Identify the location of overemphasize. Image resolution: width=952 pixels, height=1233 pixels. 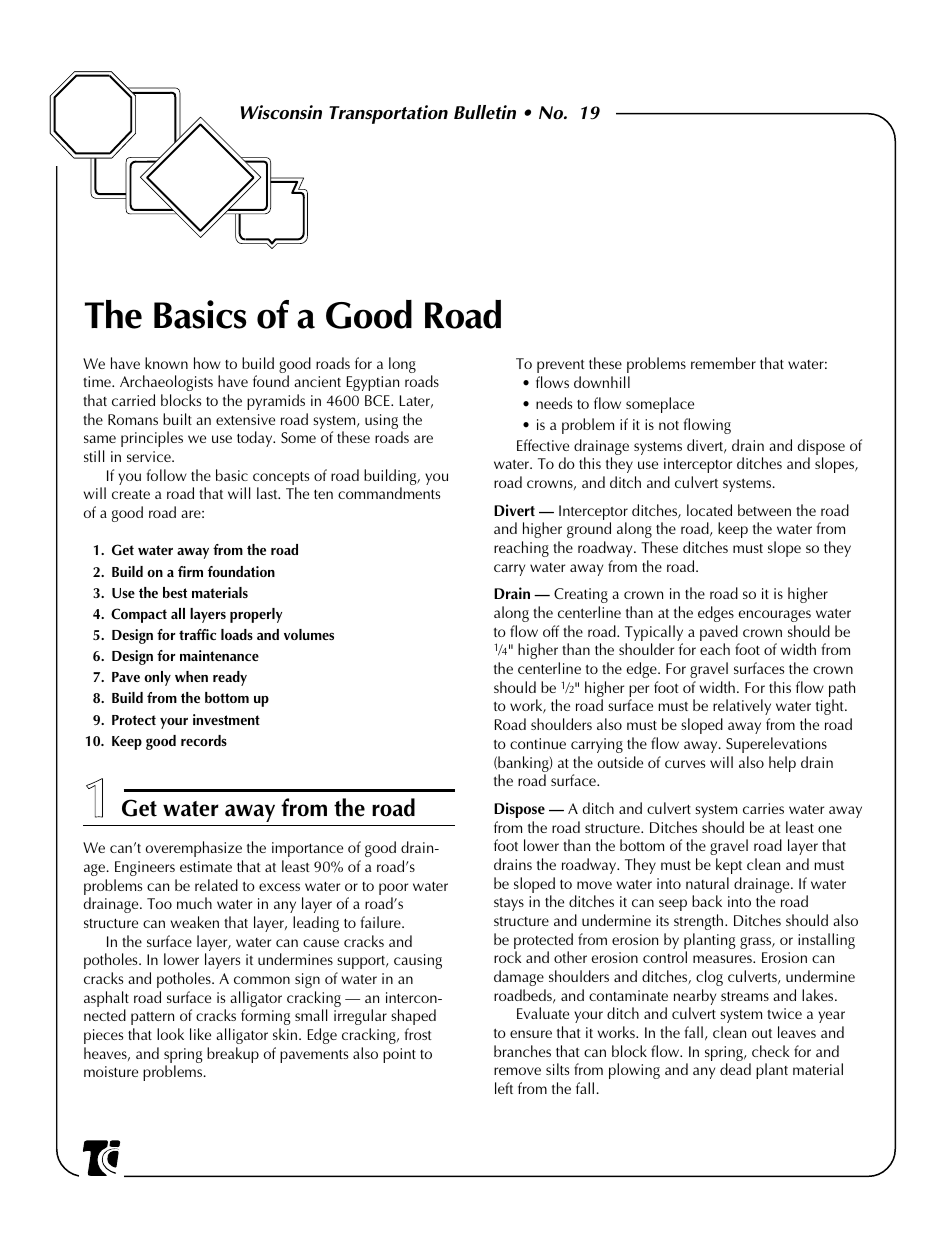
(194, 849).
